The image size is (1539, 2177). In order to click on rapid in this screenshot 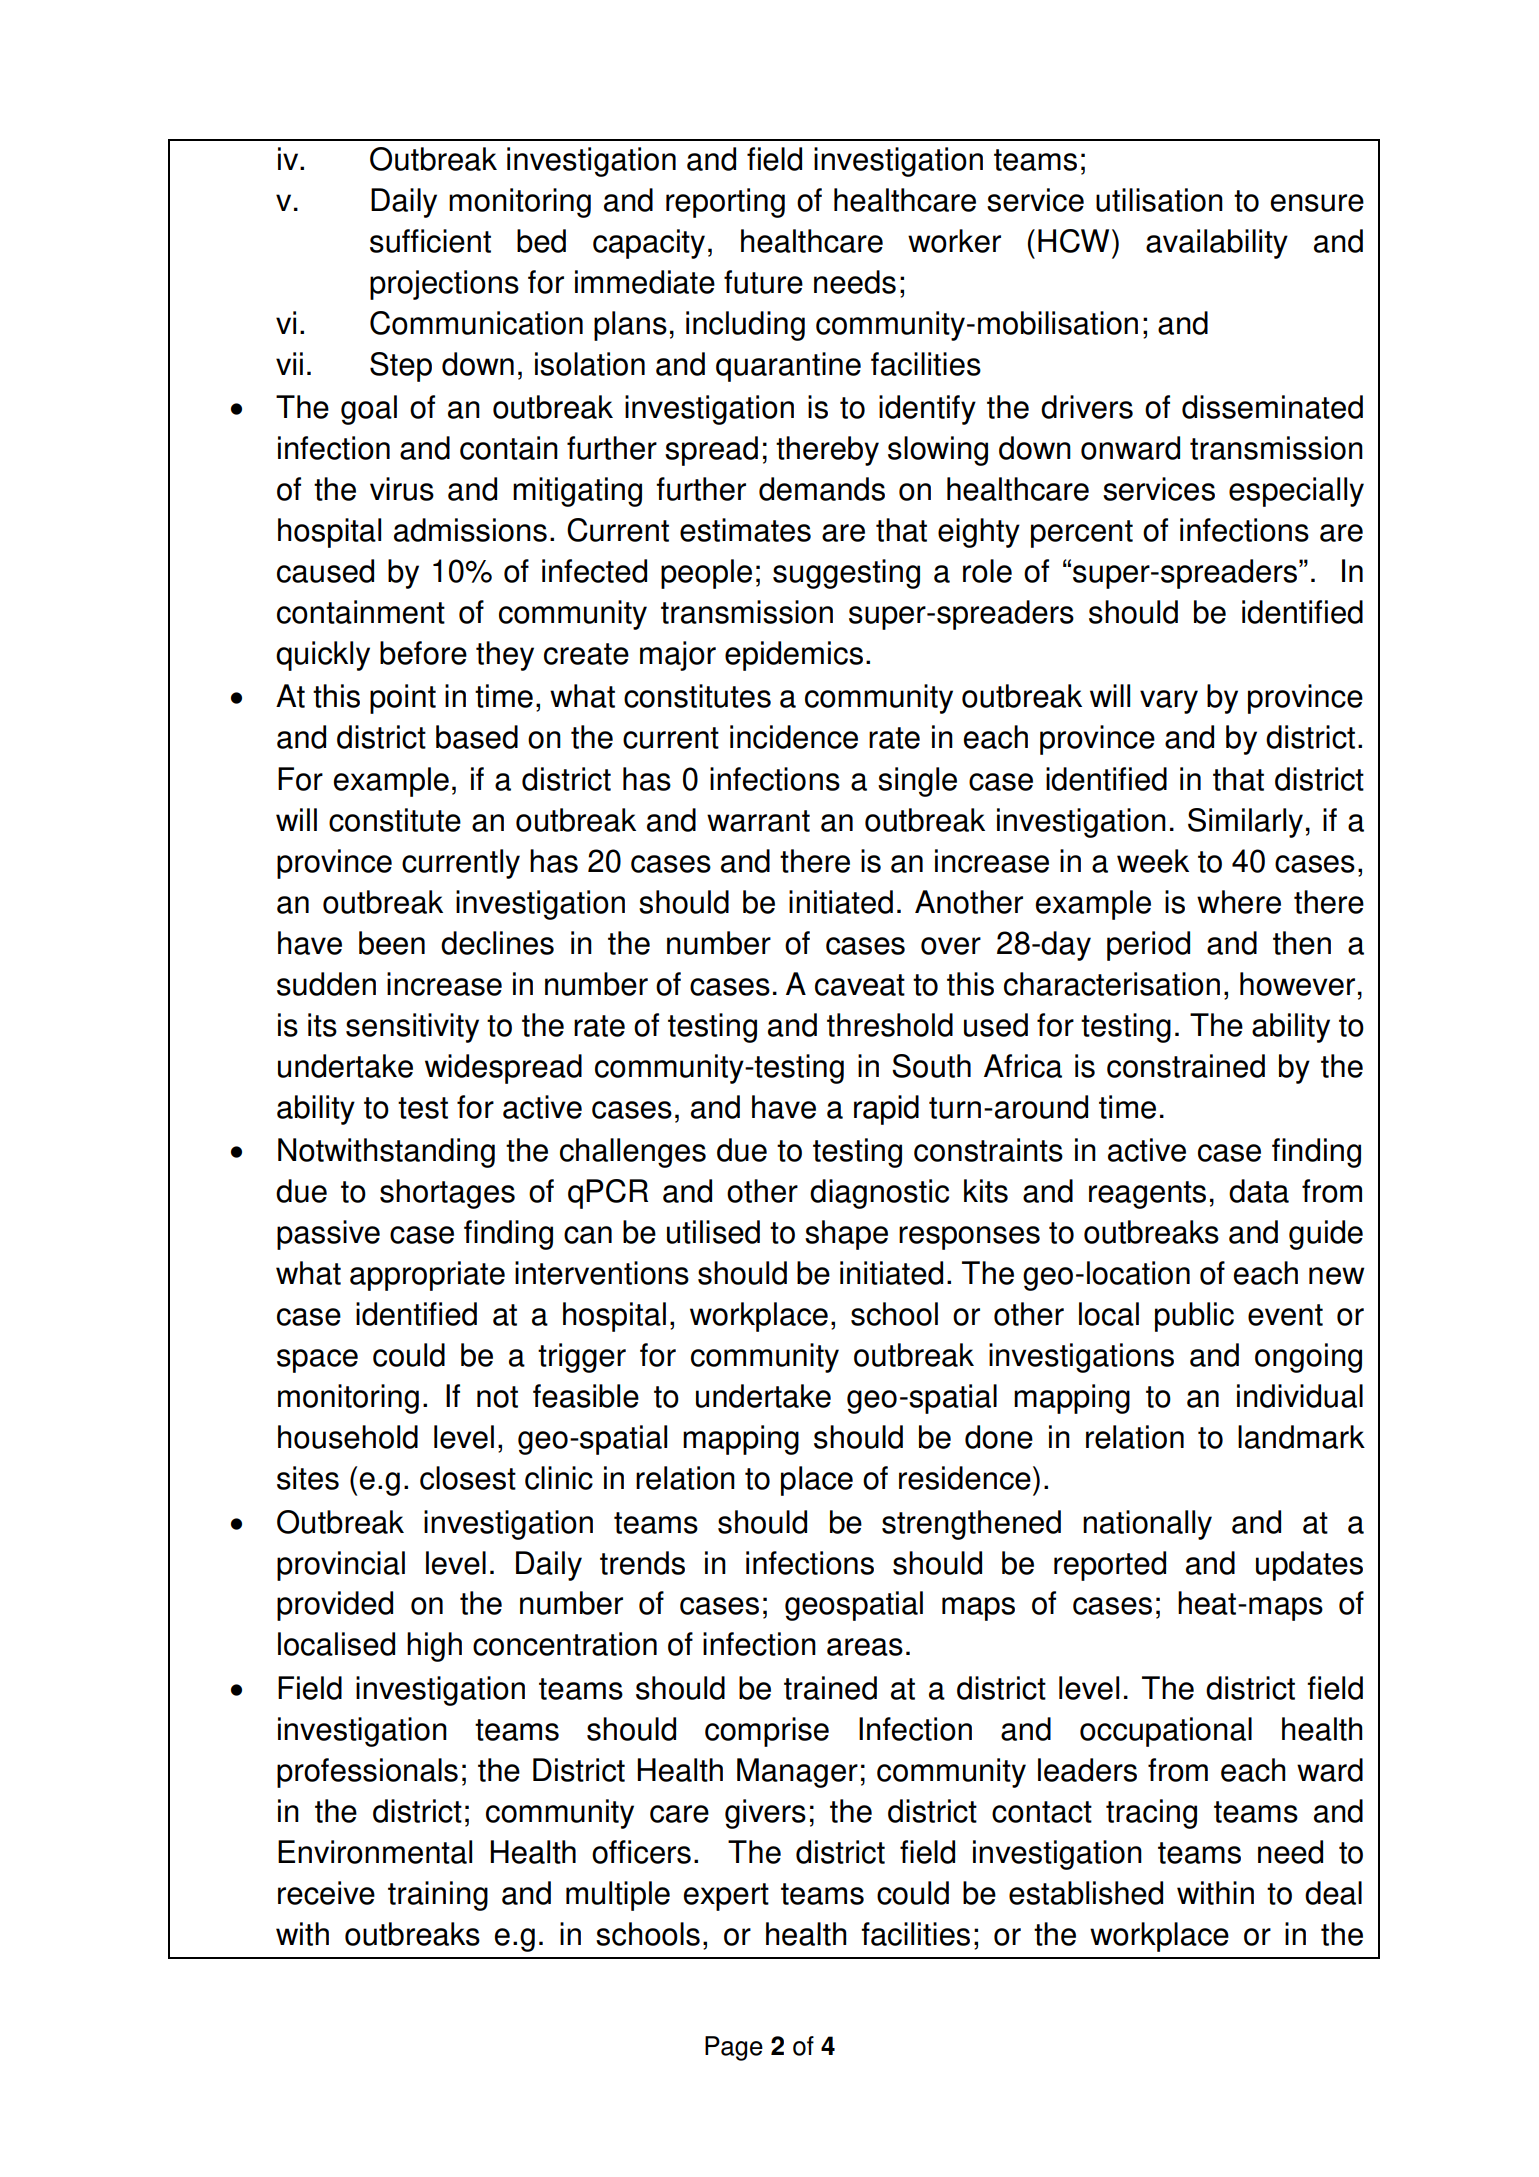, I will do `click(886, 1110)`.
